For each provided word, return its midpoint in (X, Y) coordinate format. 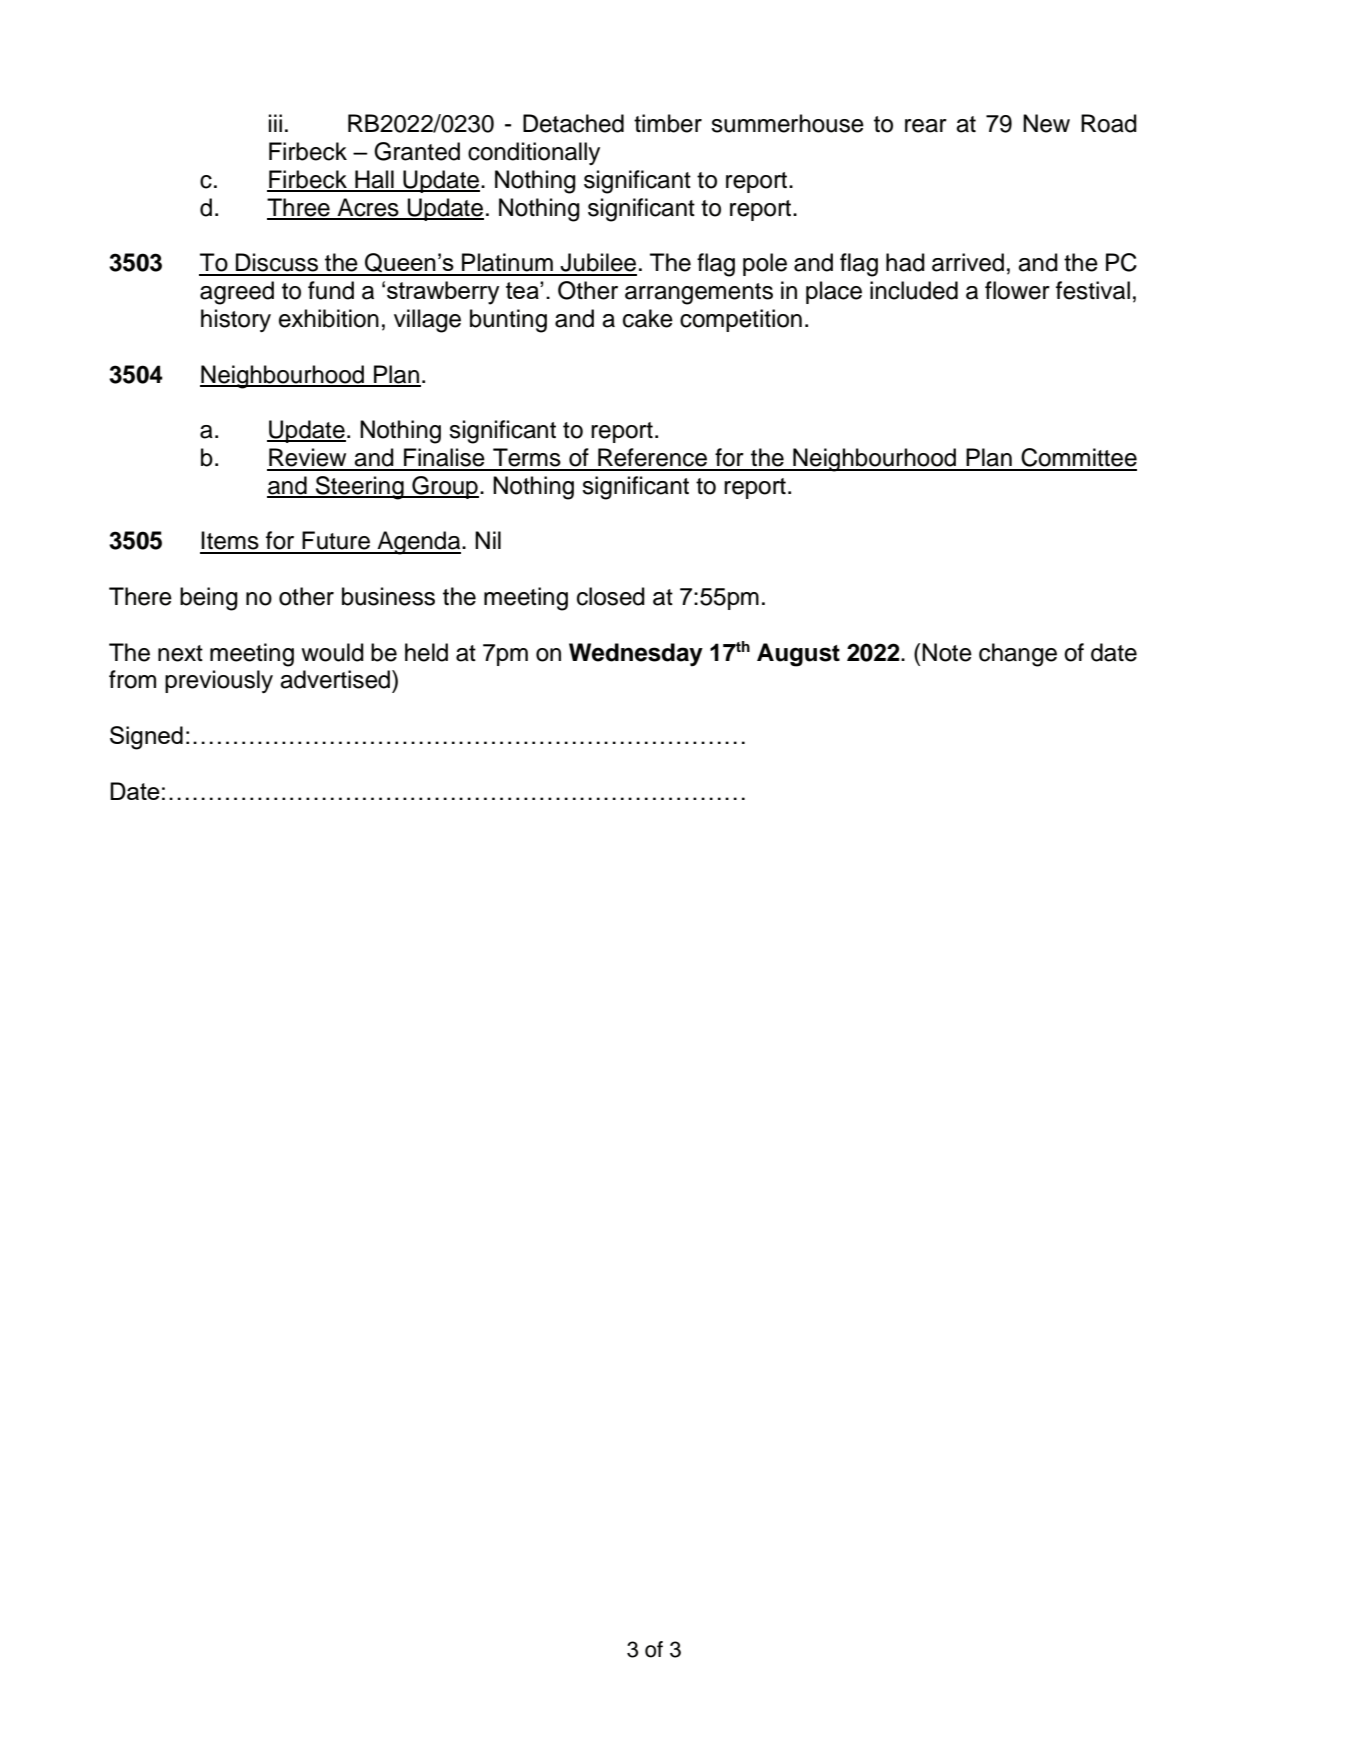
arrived (968, 262)
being (209, 599)
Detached (573, 123)
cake (648, 318)
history (236, 320)
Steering (359, 488)
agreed (237, 293)
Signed (146, 738)
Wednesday (636, 655)
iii (275, 123)
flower (1017, 290)
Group (444, 487)
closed (611, 596)
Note (947, 652)
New (1046, 123)
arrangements (699, 294)
